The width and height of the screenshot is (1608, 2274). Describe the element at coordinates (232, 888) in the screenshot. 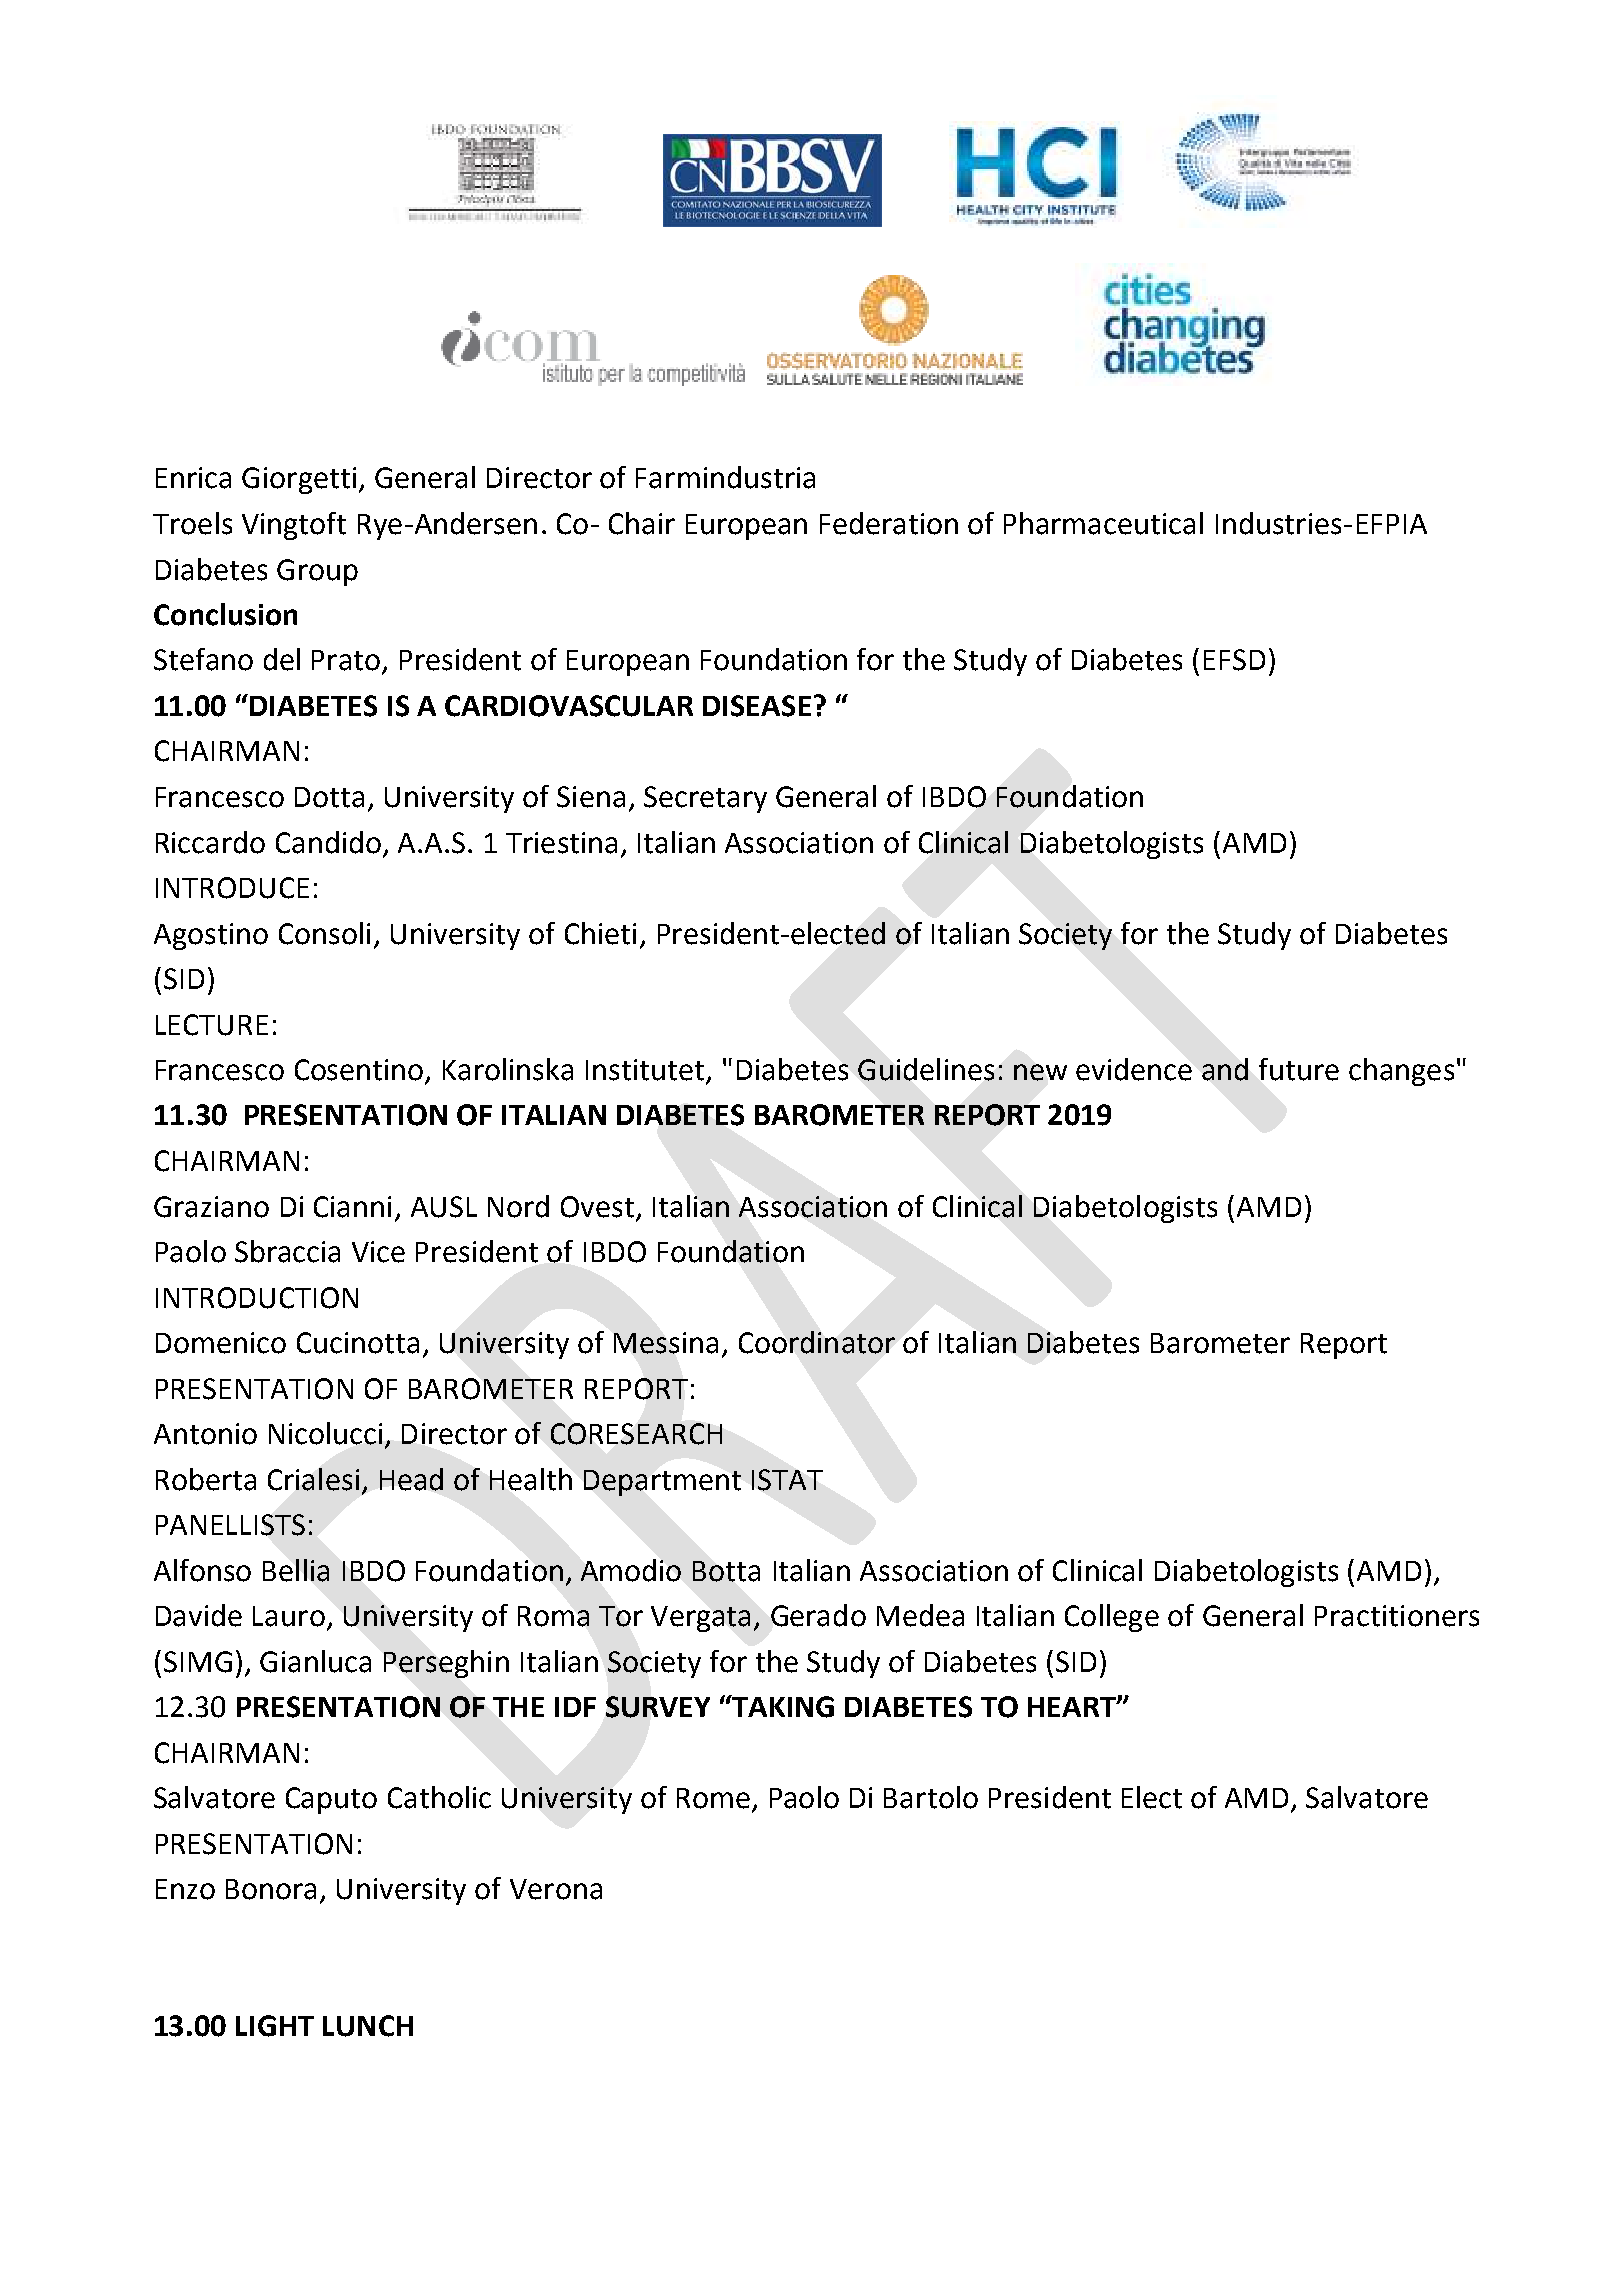

I see `INTRODUCE` at that location.
